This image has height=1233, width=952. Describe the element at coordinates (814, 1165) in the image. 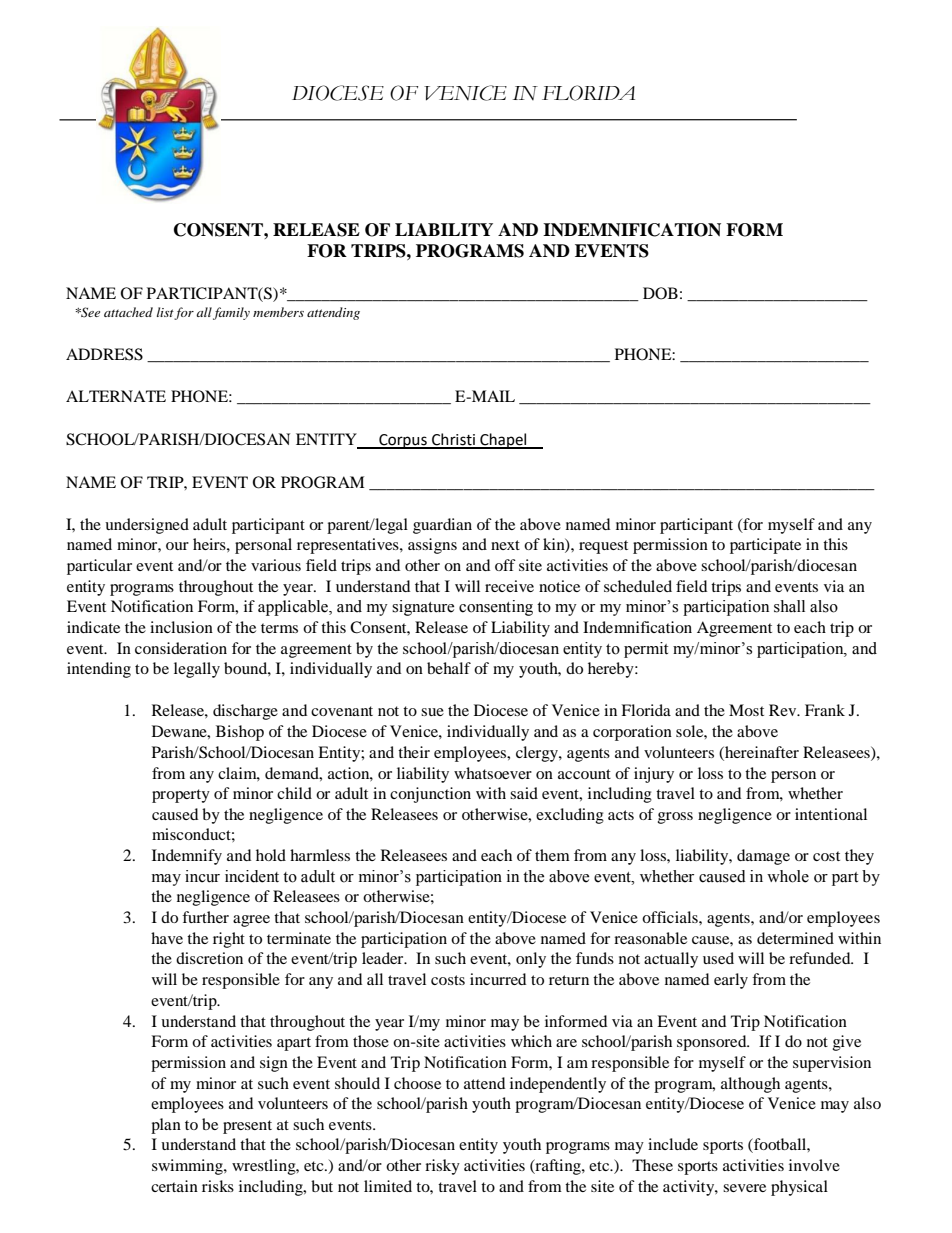

I see `involve` at that location.
